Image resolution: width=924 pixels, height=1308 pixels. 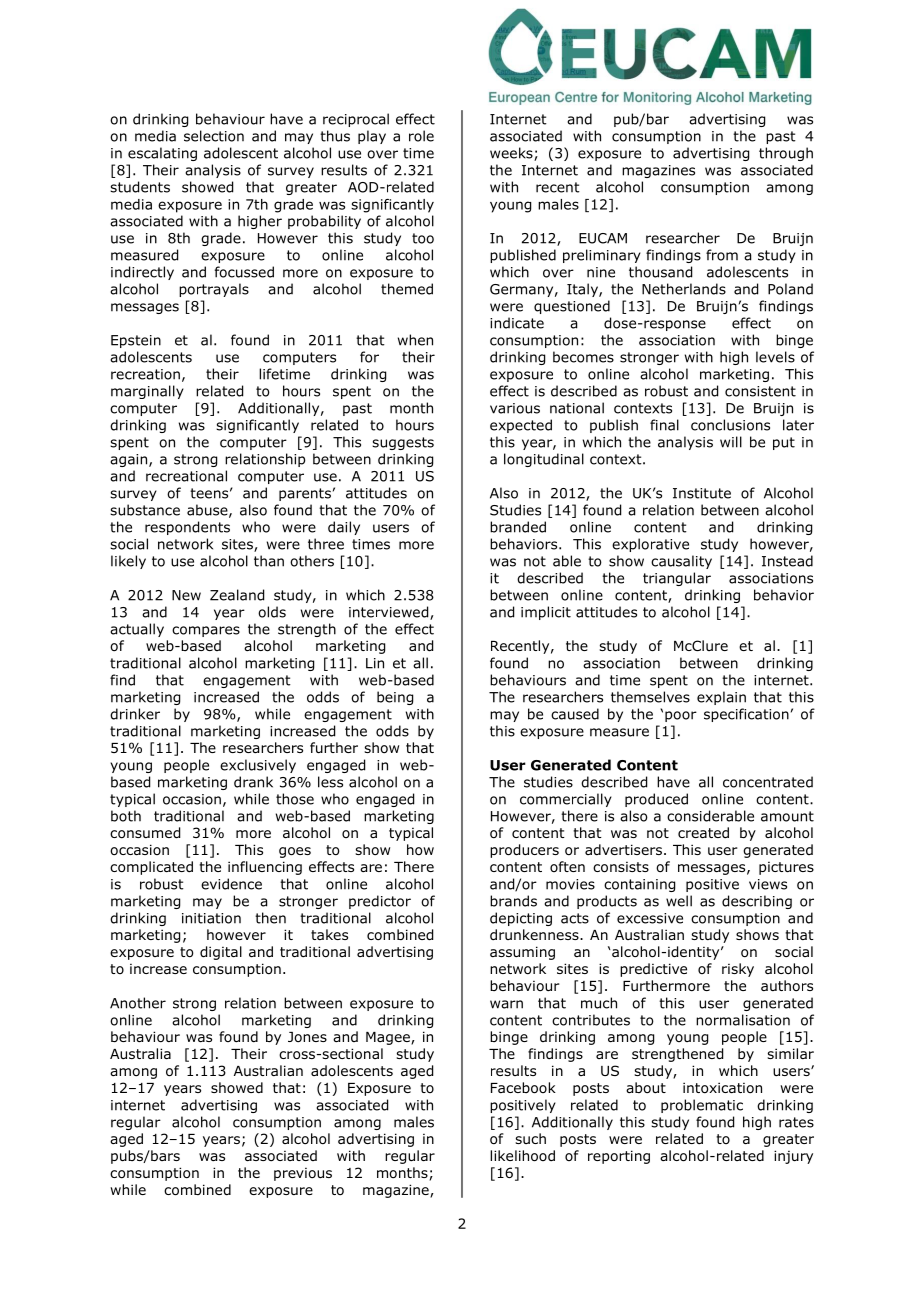 What do you see at coordinates (515, 408) in the page?
I see `various` at bounding box center [515, 408].
